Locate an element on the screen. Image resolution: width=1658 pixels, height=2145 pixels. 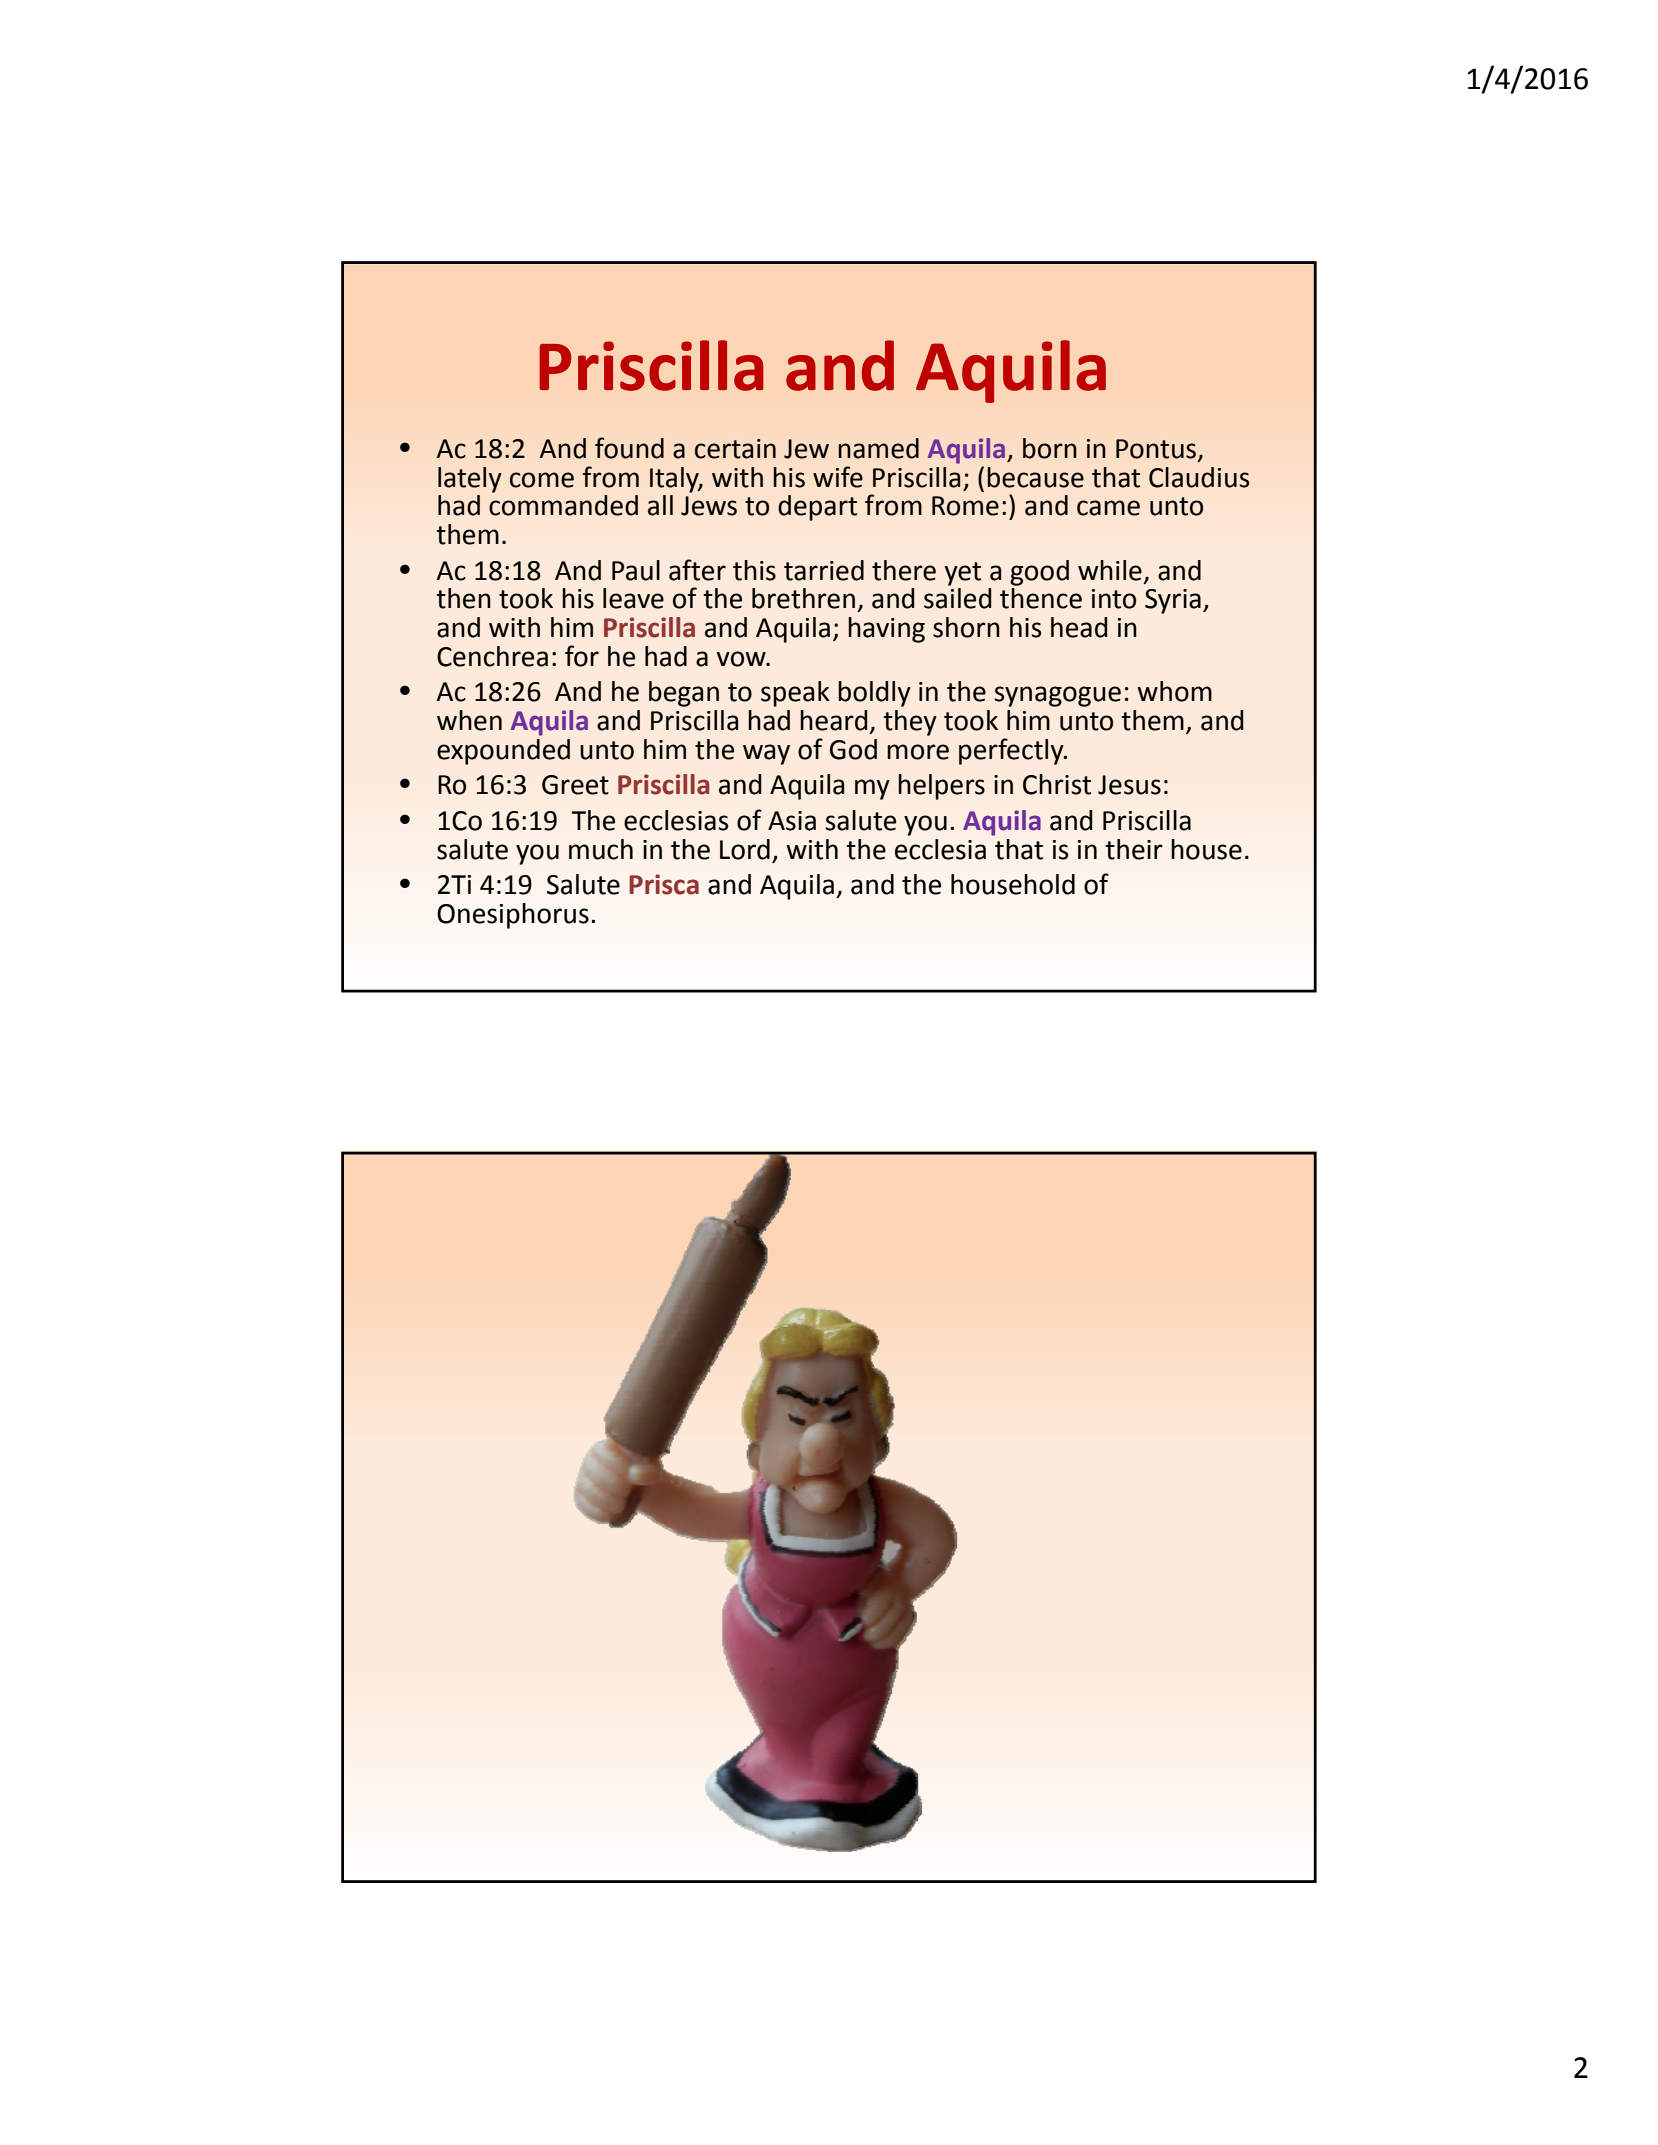
into is located at coordinates (1114, 599).
